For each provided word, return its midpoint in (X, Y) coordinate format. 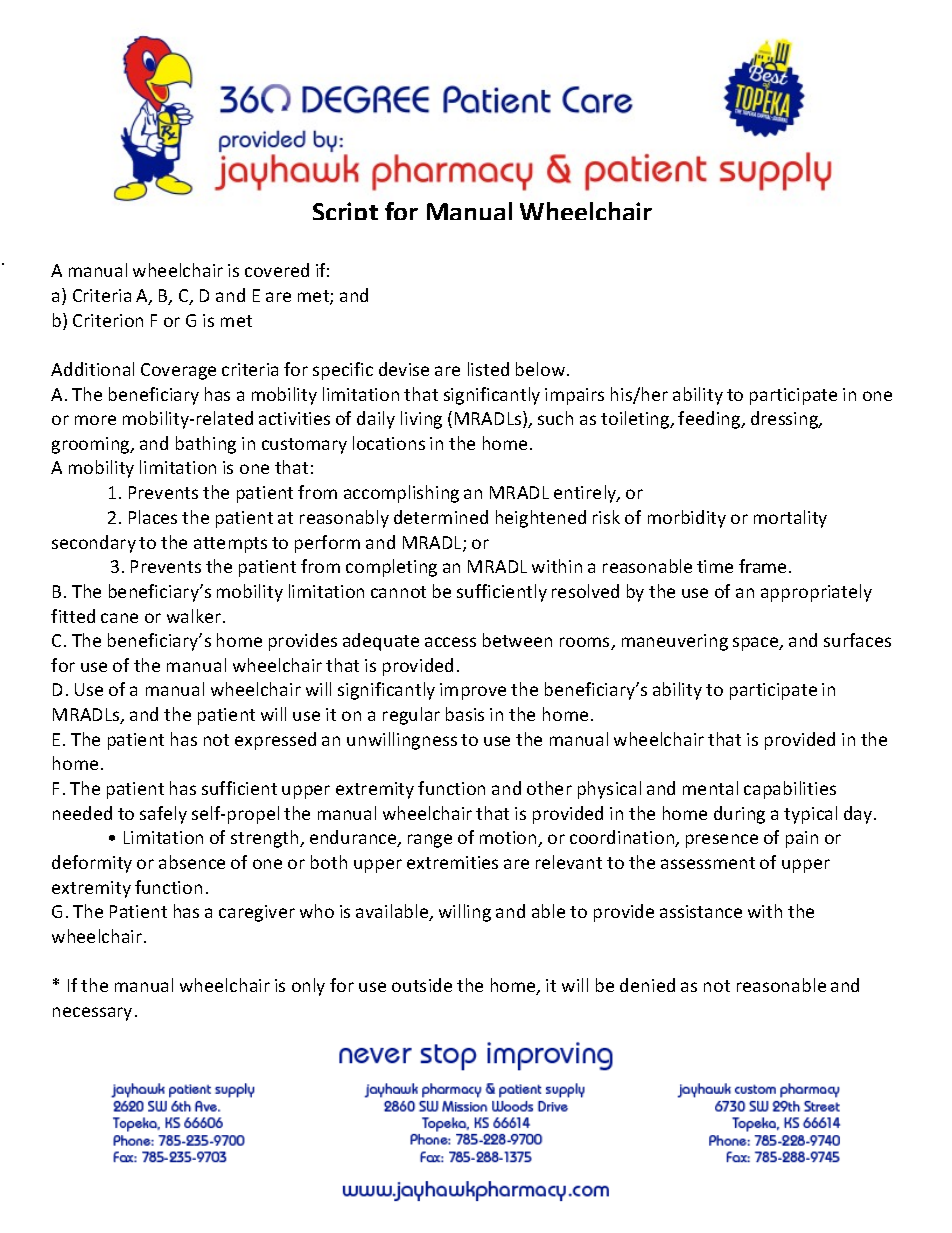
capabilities (790, 790)
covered (277, 270)
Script (345, 211)
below (542, 369)
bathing (206, 445)
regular (411, 716)
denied (647, 985)
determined (441, 517)
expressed (275, 741)
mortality (790, 519)
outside (422, 985)
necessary (92, 1014)
